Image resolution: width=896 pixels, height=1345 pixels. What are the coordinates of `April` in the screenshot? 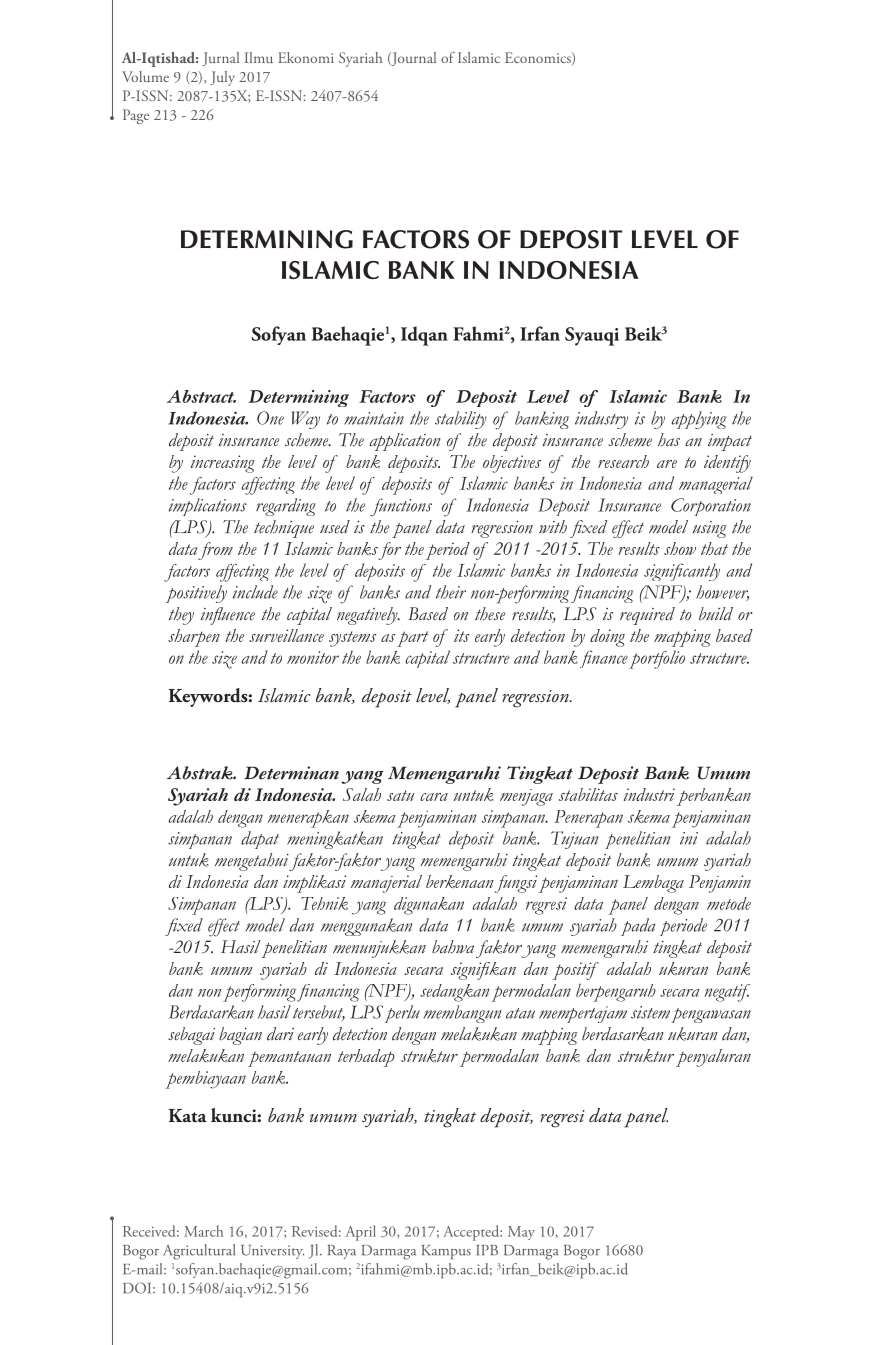 It's located at (360, 1233).
